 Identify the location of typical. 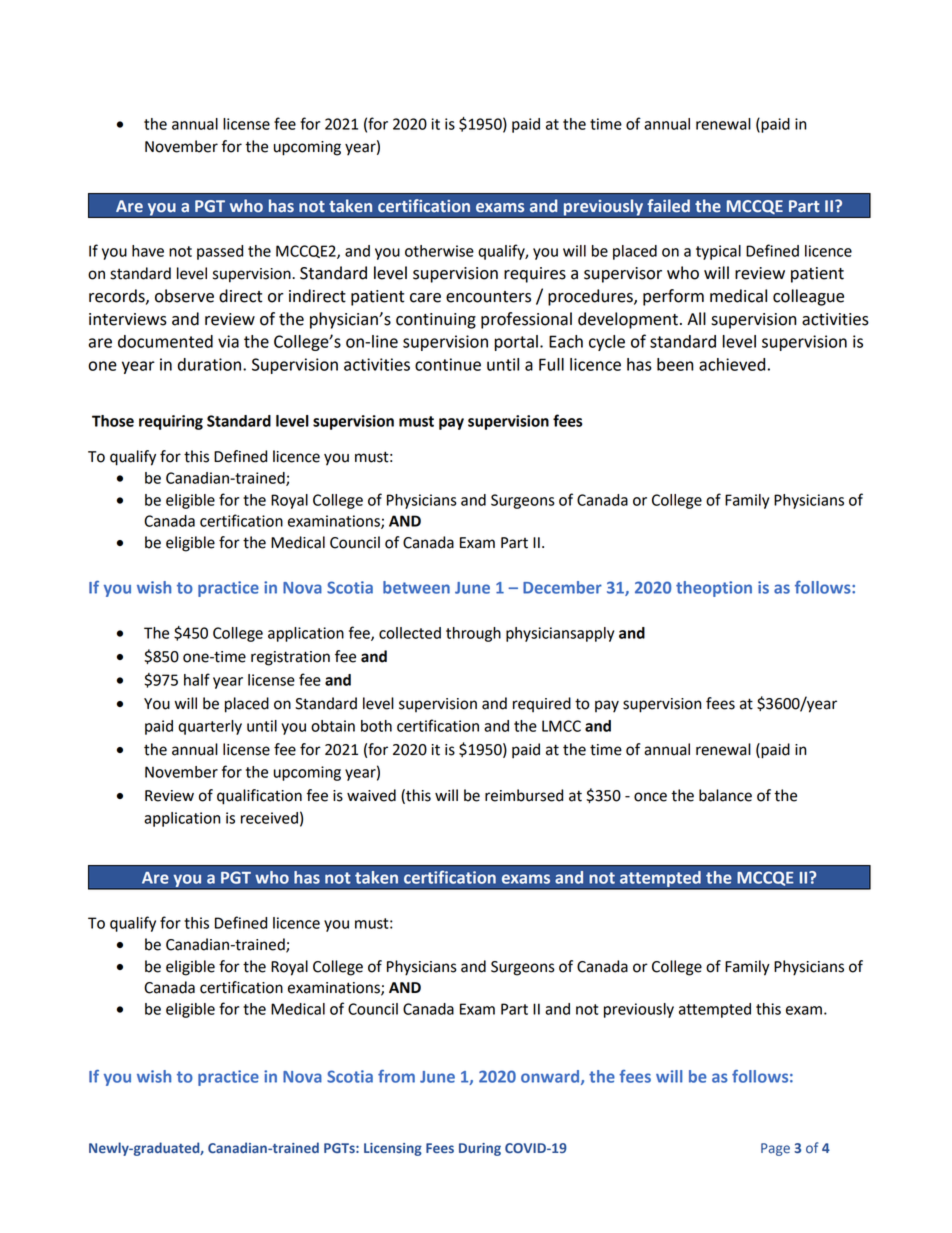
(718, 252).
